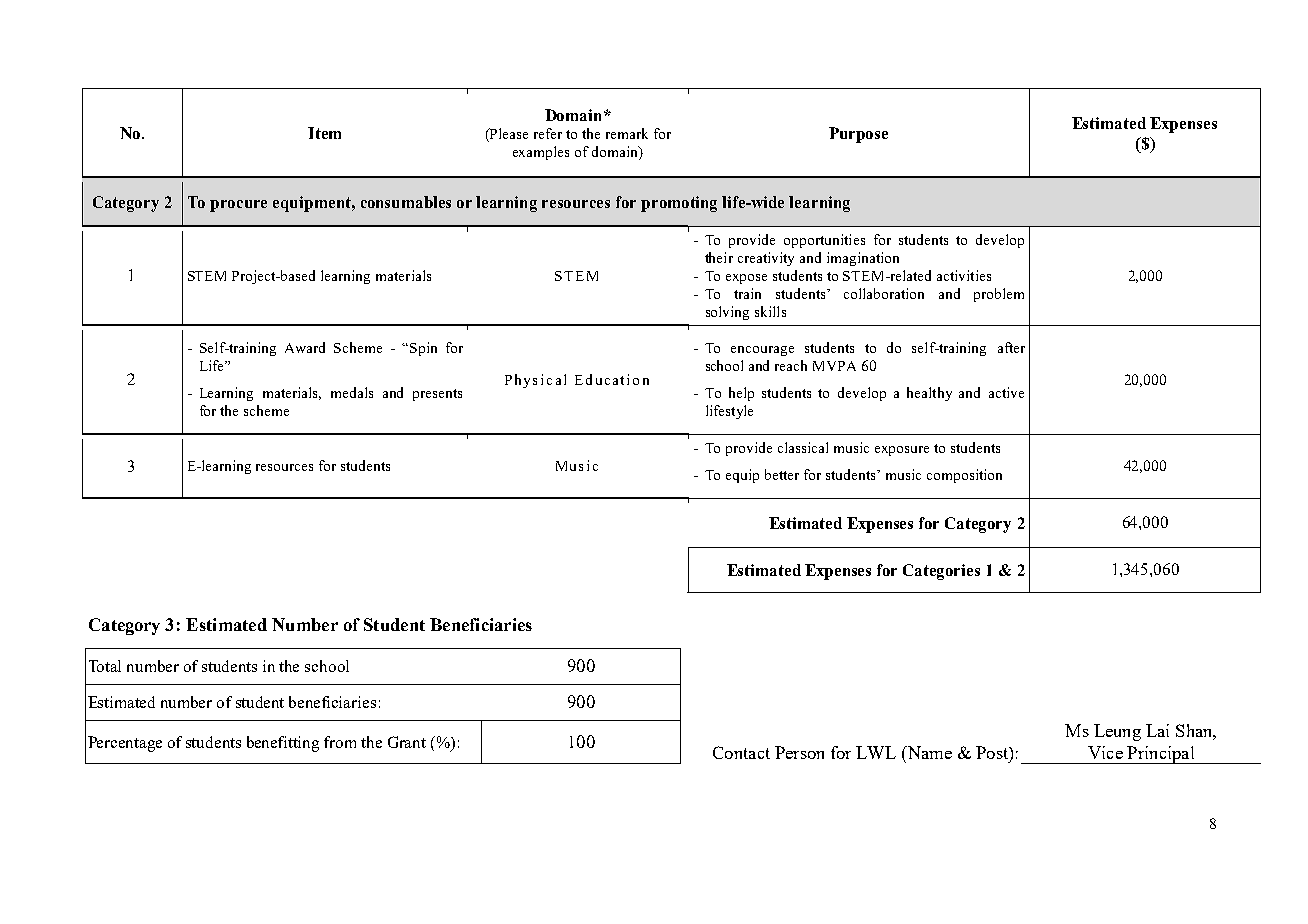  Describe the element at coordinates (283, 744) in the screenshot. I see `benefitting` at that location.
